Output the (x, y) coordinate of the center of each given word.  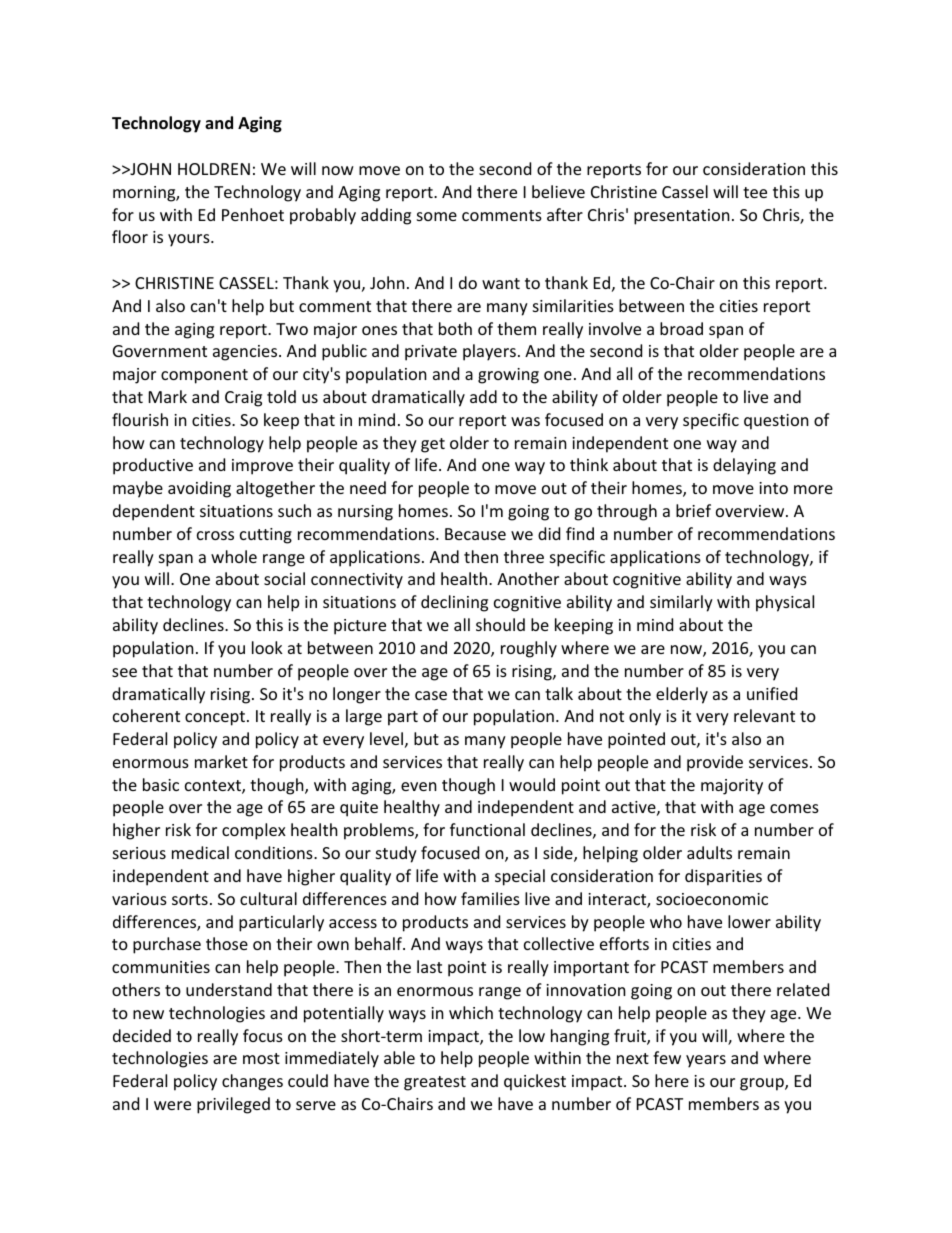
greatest (435, 1083)
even (419, 786)
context (214, 787)
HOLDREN (214, 169)
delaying (744, 466)
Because (475, 534)
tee (755, 192)
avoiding (199, 489)
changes (252, 1082)
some (437, 216)
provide (715, 763)
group (763, 1084)
